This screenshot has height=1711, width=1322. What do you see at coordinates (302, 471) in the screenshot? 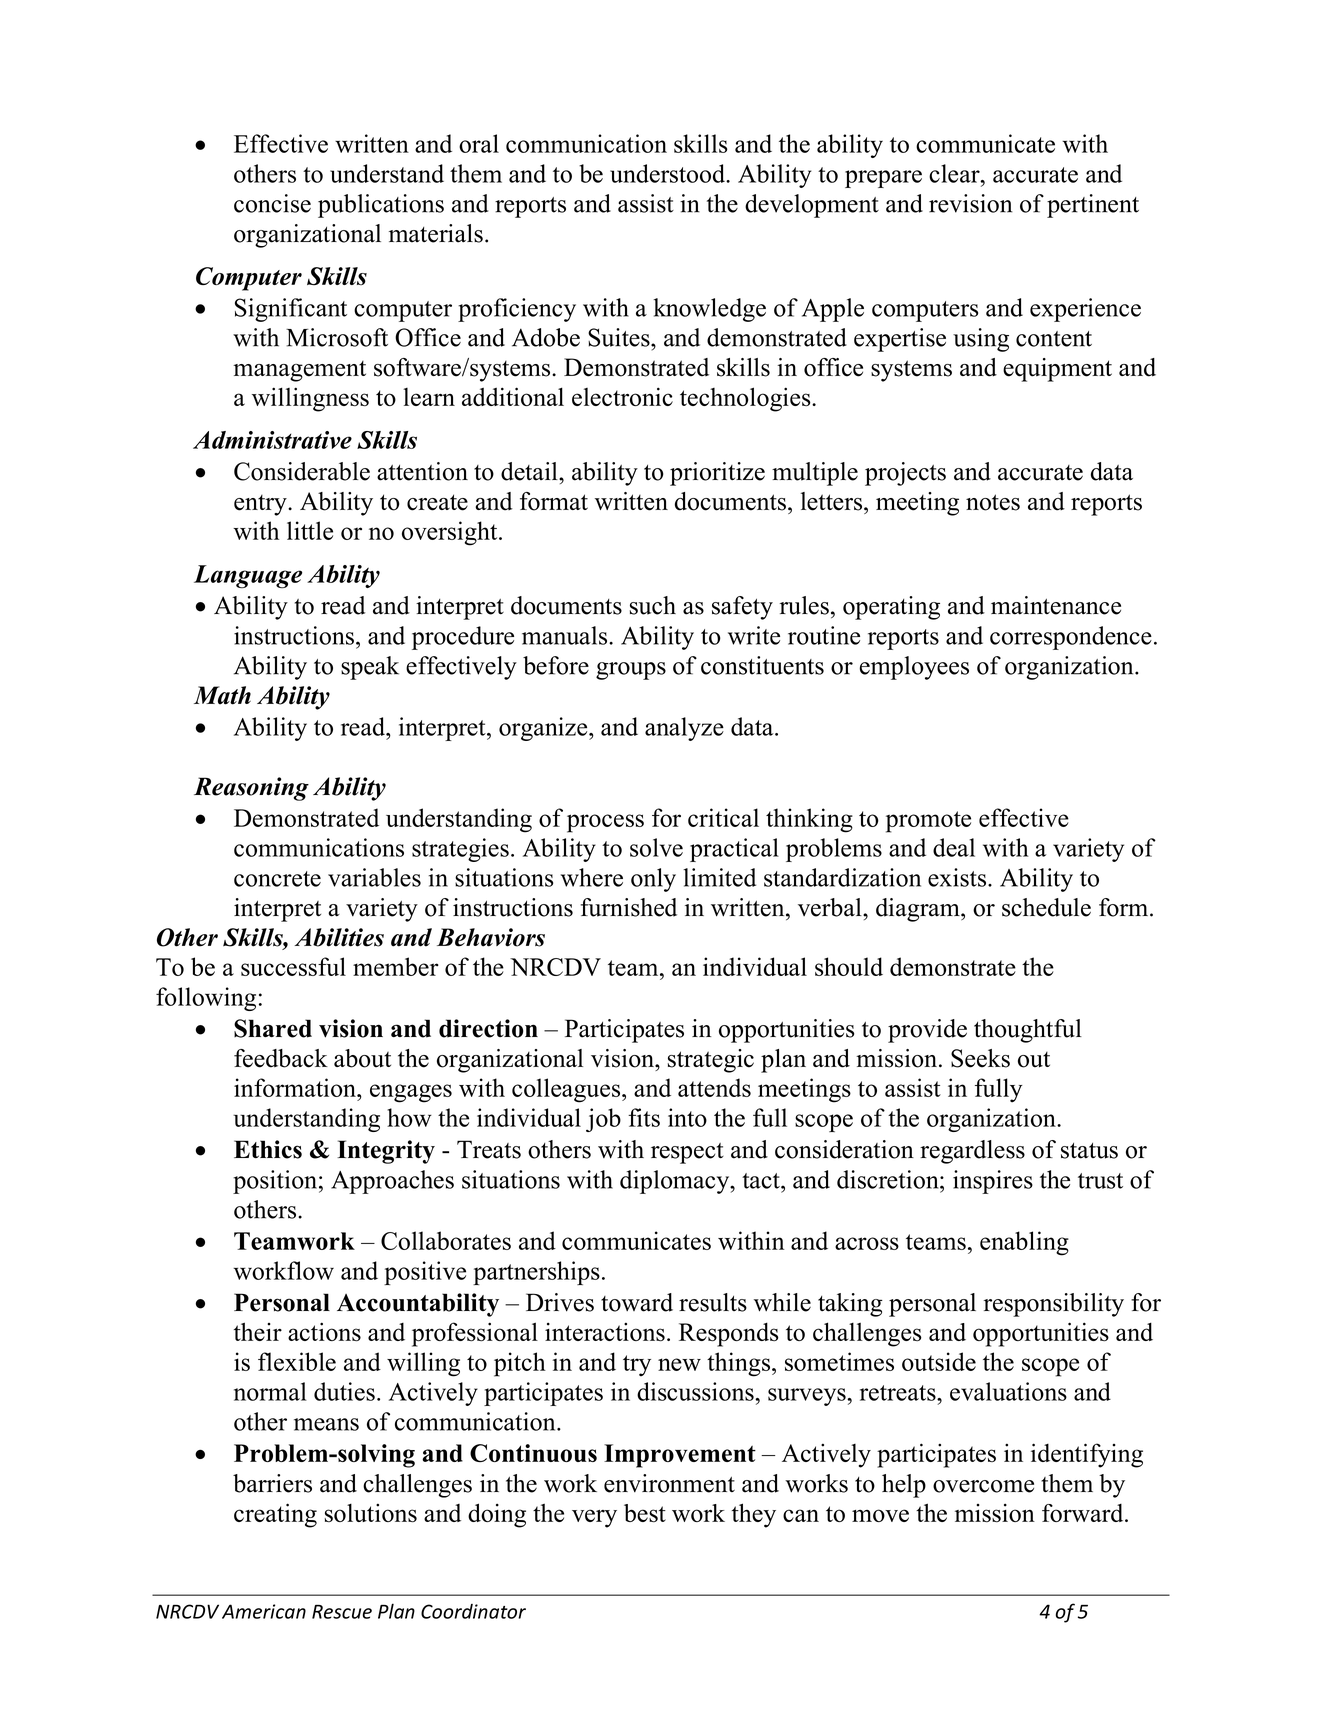
I see `Considerable` at bounding box center [302, 471].
